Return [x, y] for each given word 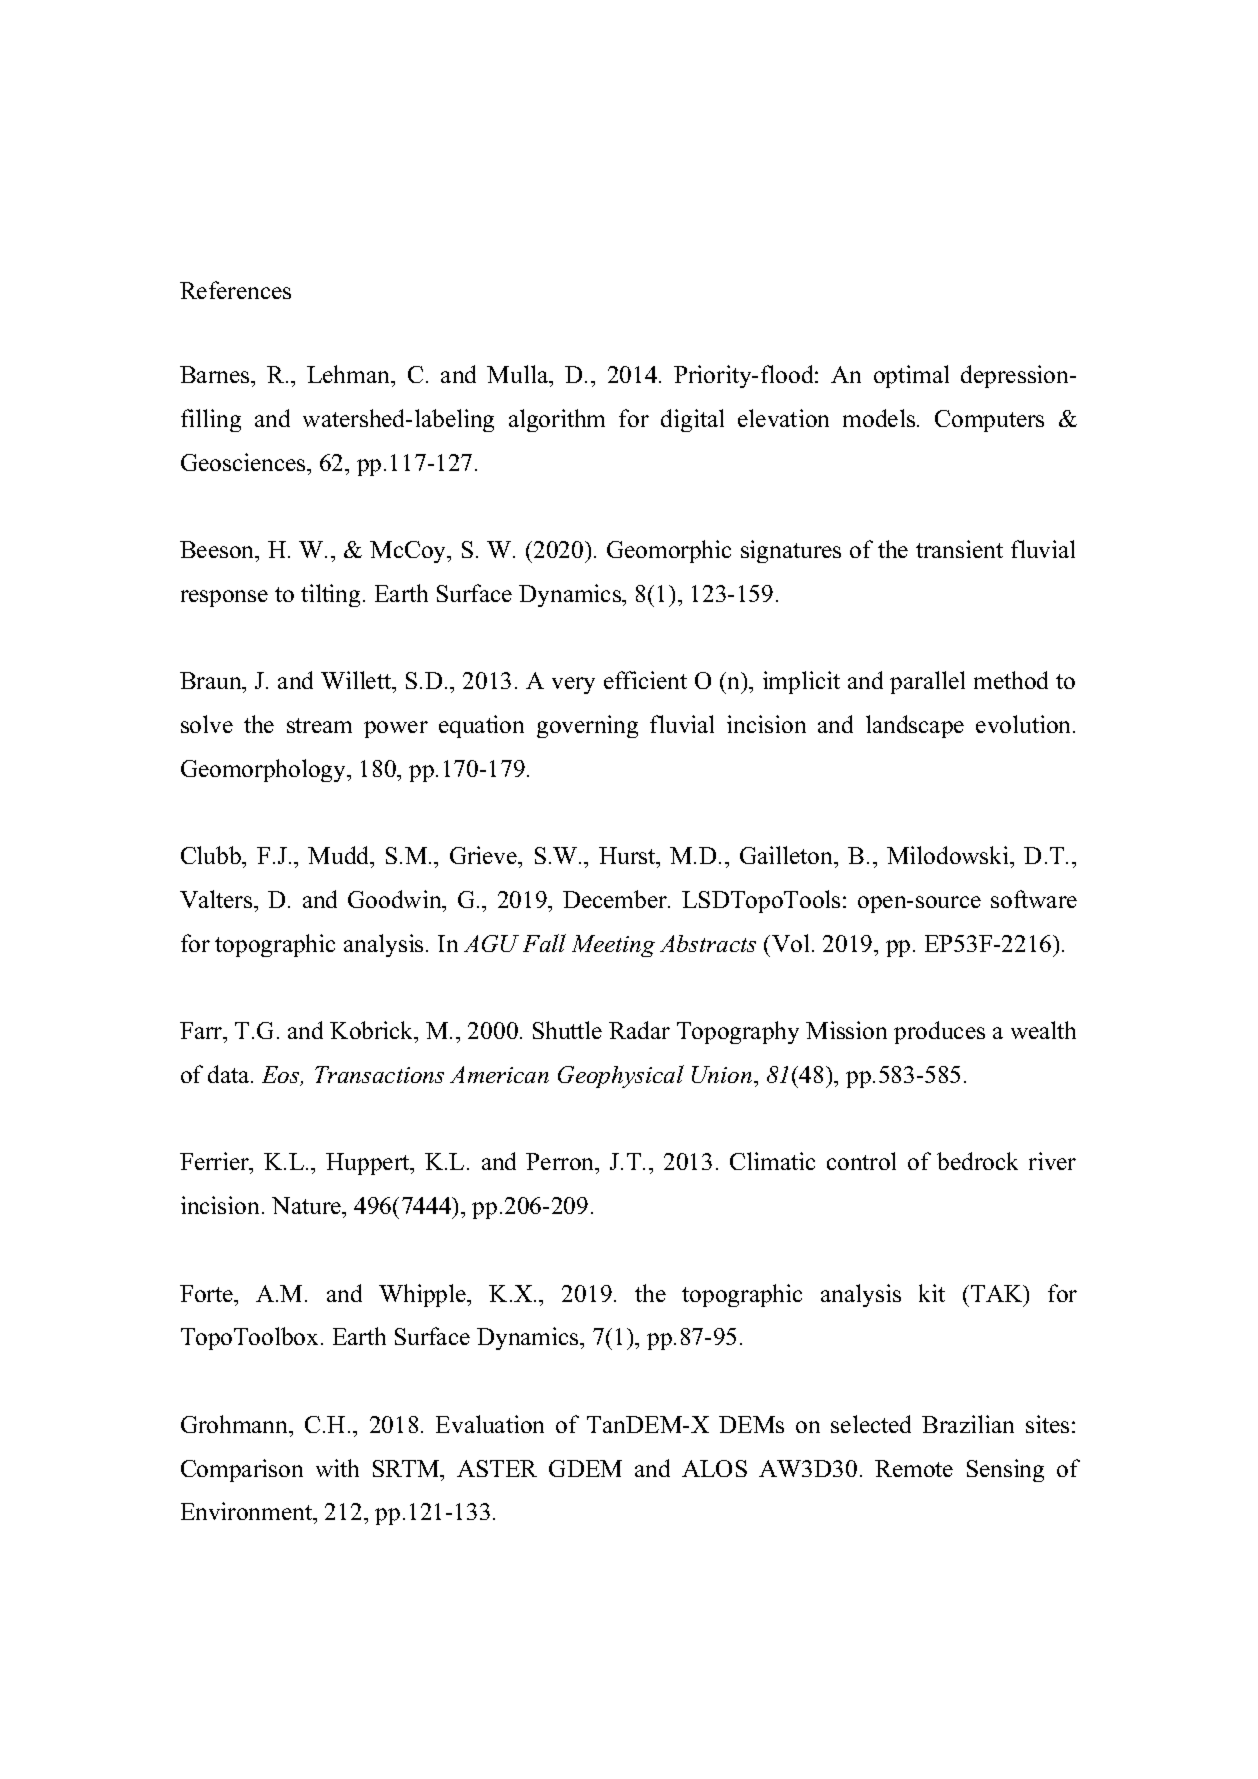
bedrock [977, 1161]
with [337, 1468]
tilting [330, 595]
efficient [645, 680]
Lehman [350, 374]
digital [692, 420]
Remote [914, 1468]
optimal [911, 376]
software [1034, 899]
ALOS [714, 1468]
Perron [561, 1163]
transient [959, 549]
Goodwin [396, 899]
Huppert [369, 1164]
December [616, 899]
